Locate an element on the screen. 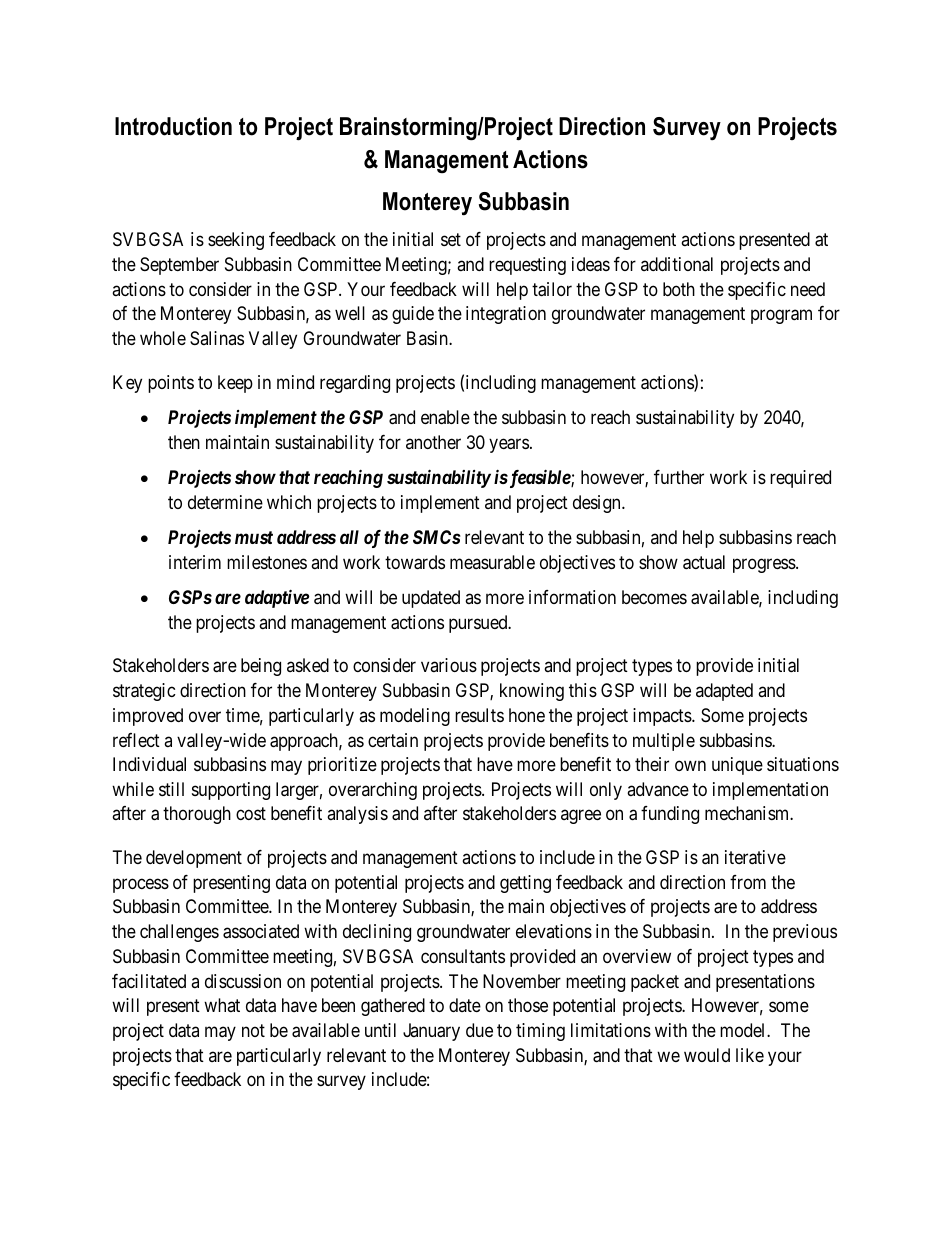  enable is located at coordinates (445, 417).
